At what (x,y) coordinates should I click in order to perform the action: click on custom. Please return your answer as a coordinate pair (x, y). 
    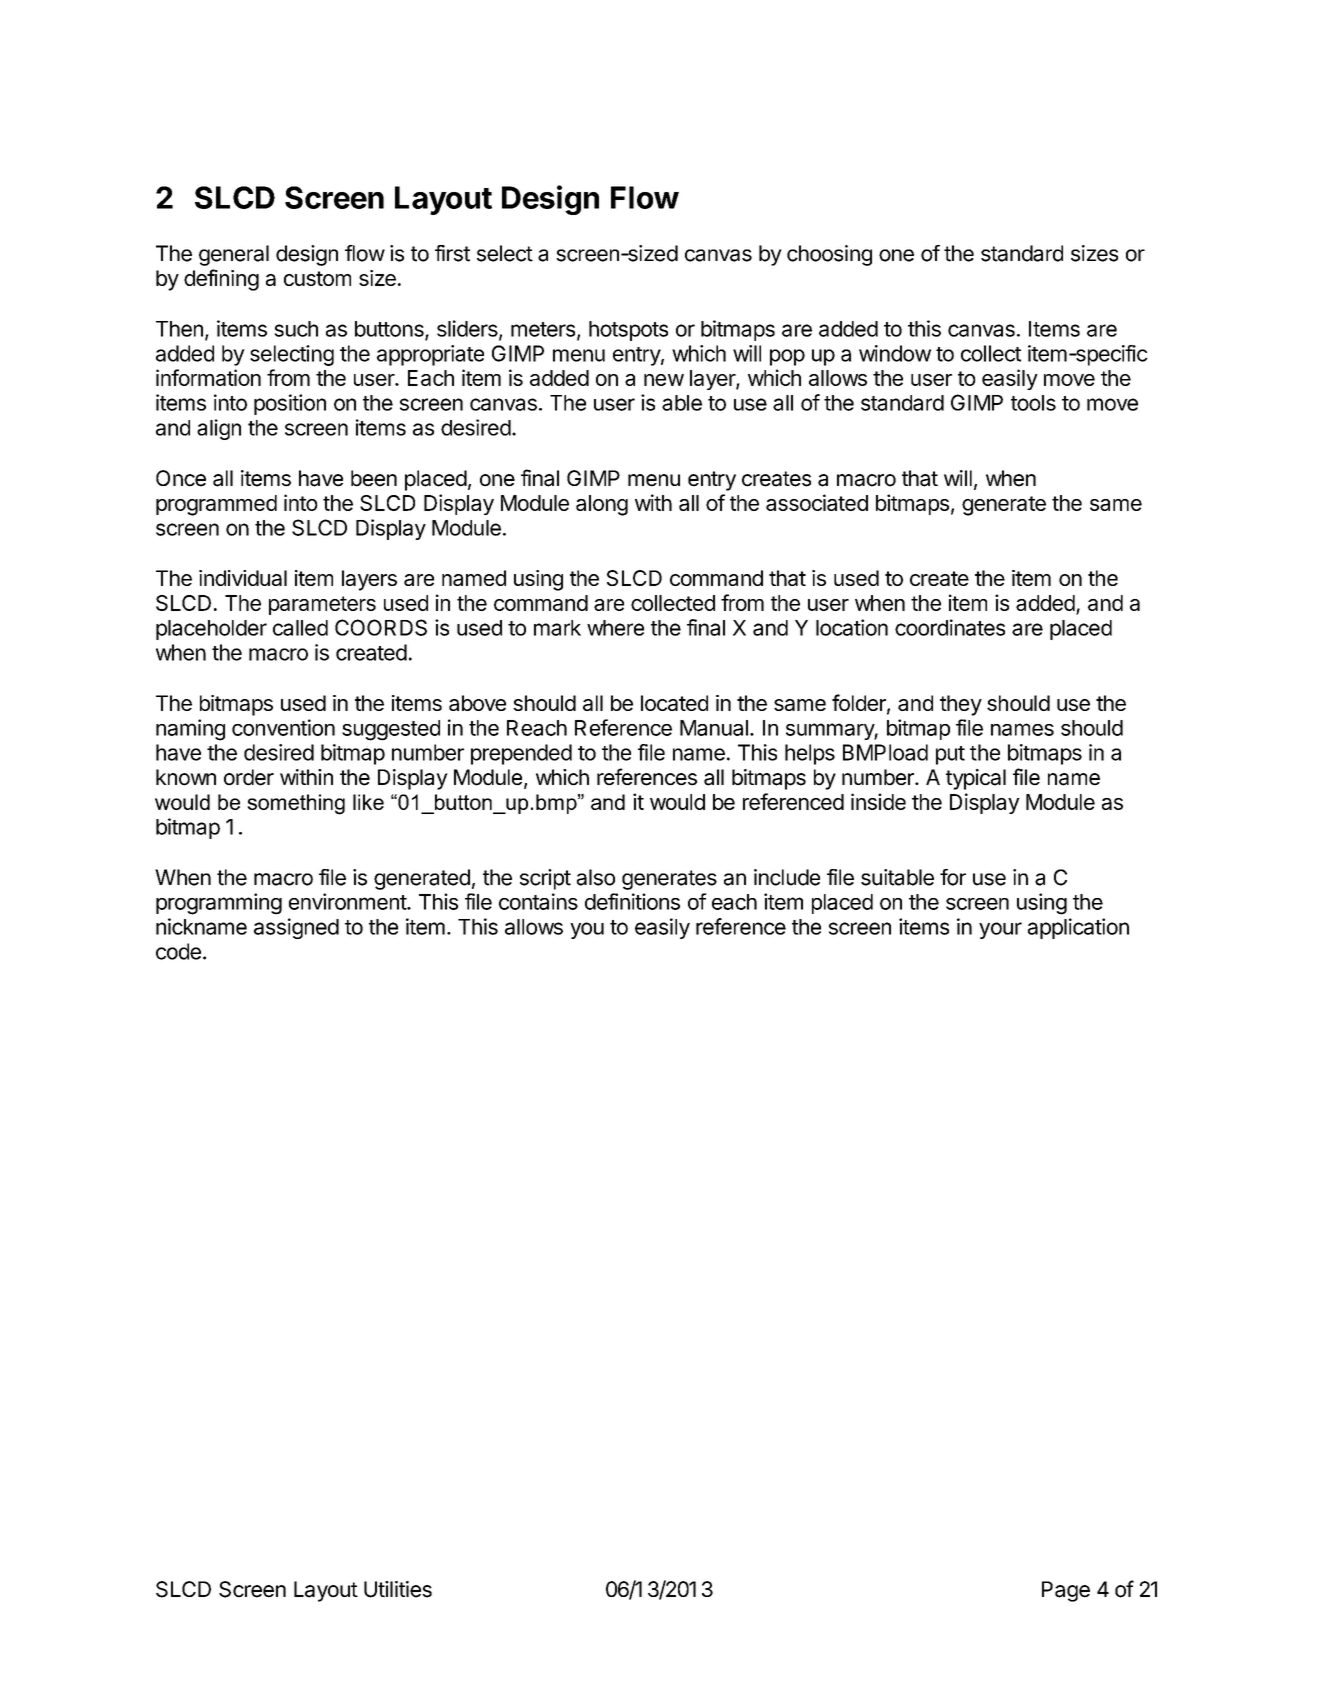
    Looking at the image, I should click on (317, 278).
